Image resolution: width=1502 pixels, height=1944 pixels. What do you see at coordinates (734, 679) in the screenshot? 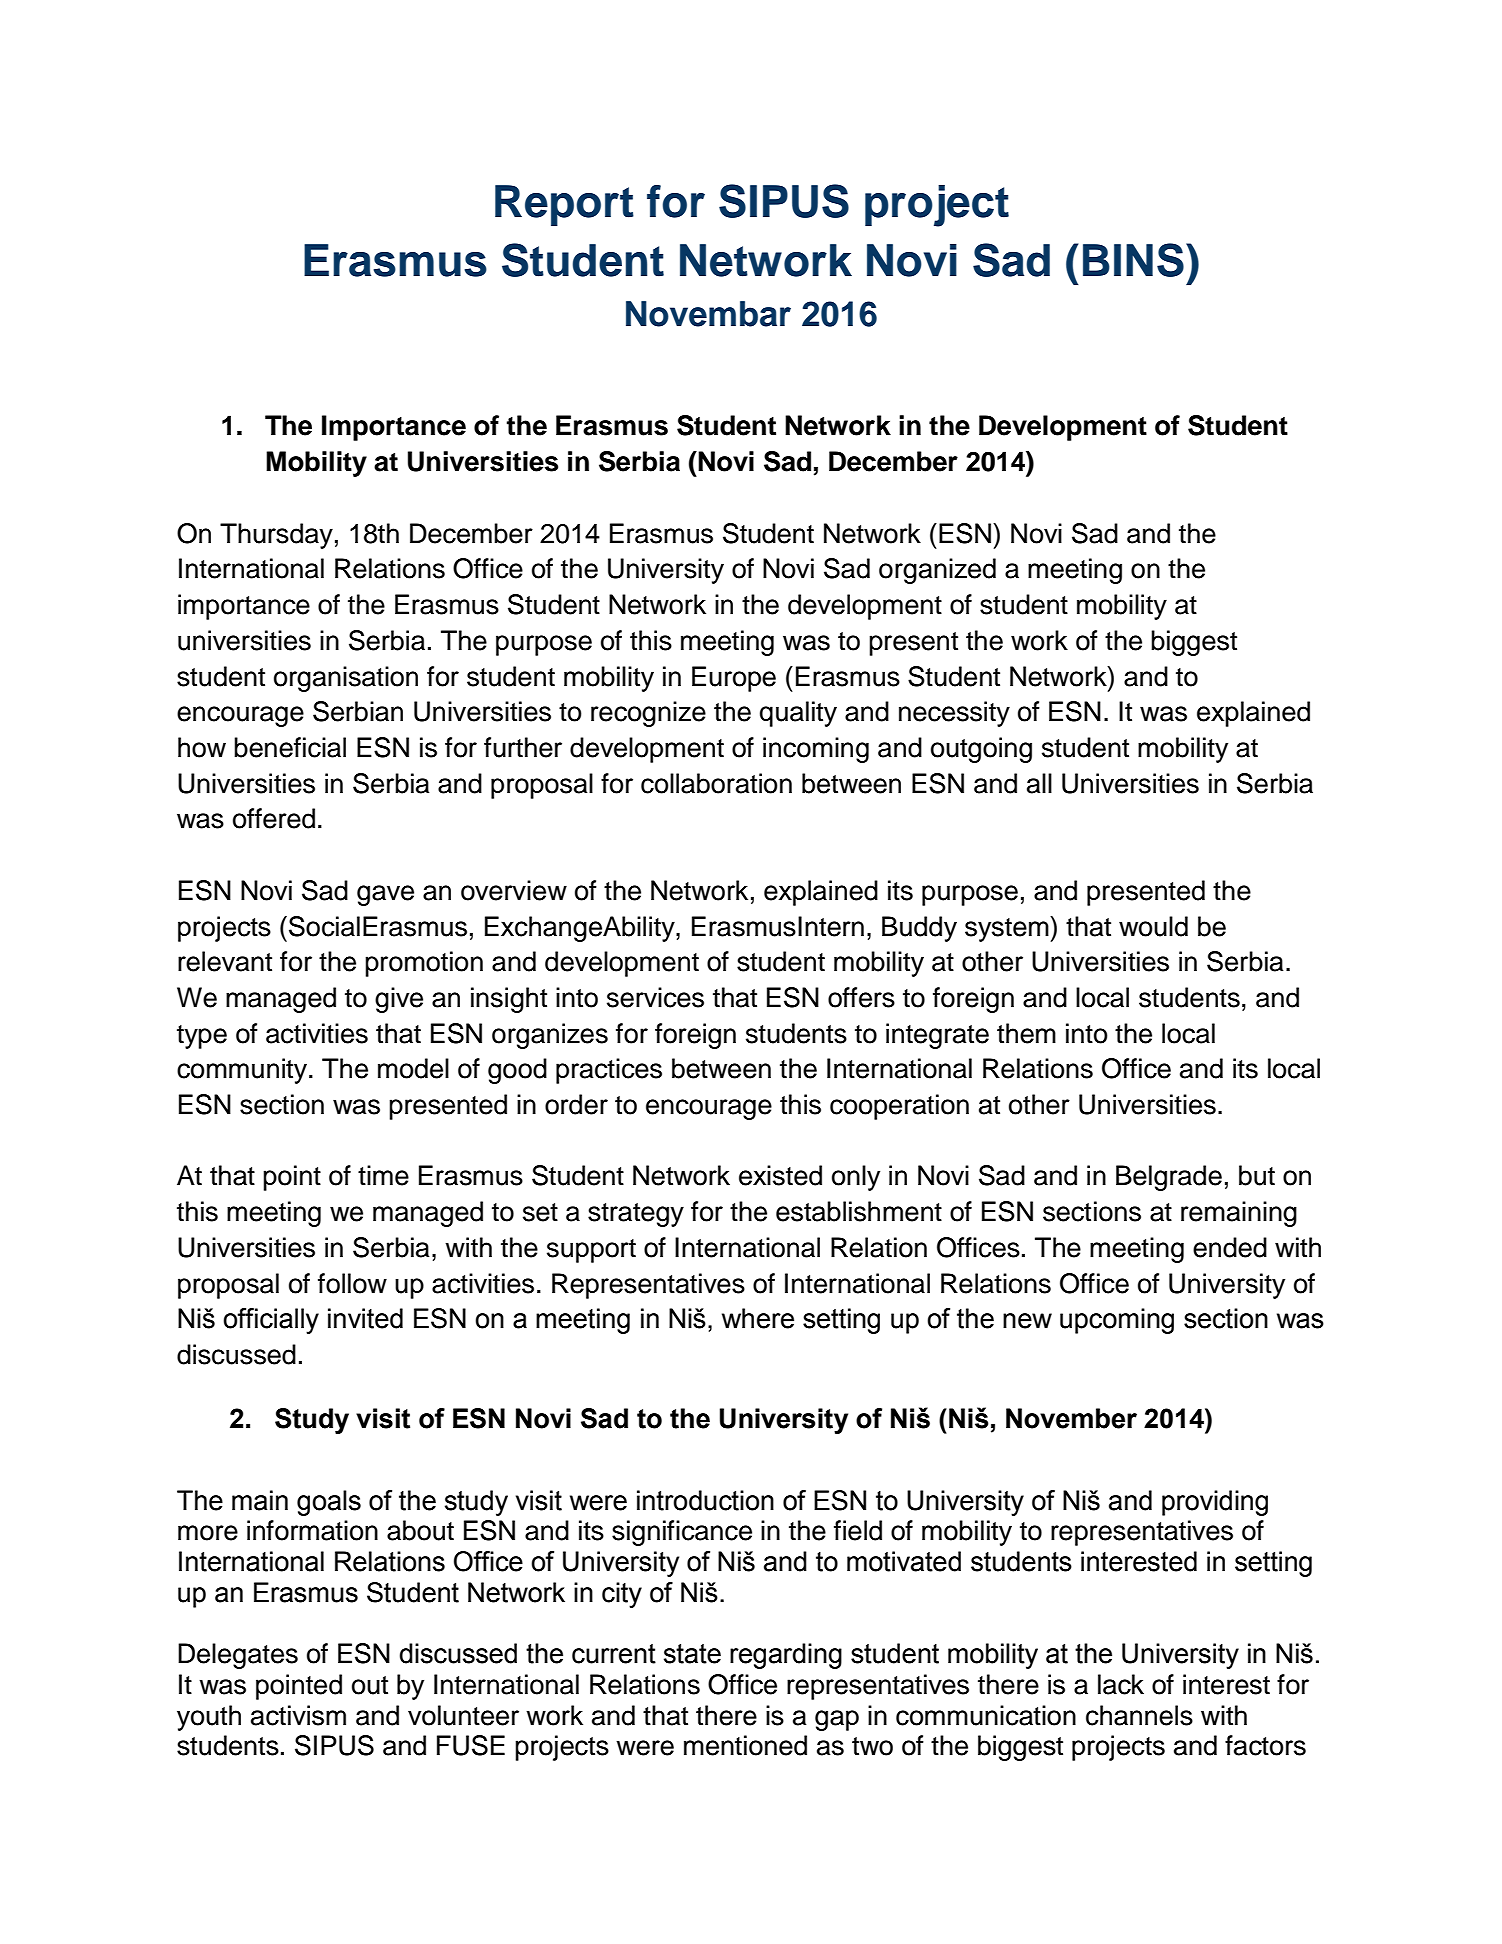
I see `Europe` at bounding box center [734, 679].
